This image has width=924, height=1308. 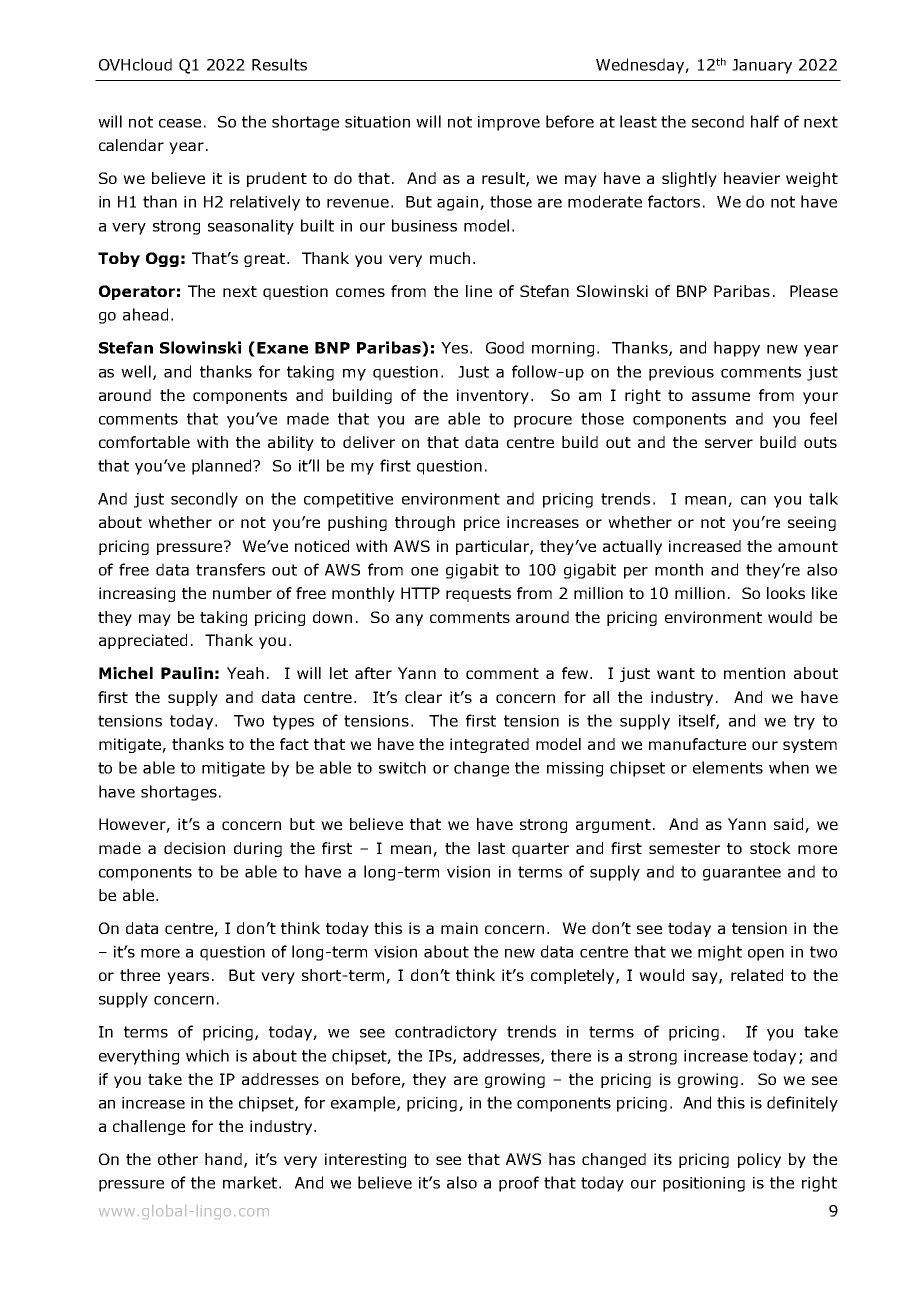 I want to click on half, so click(x=765, y=121).
